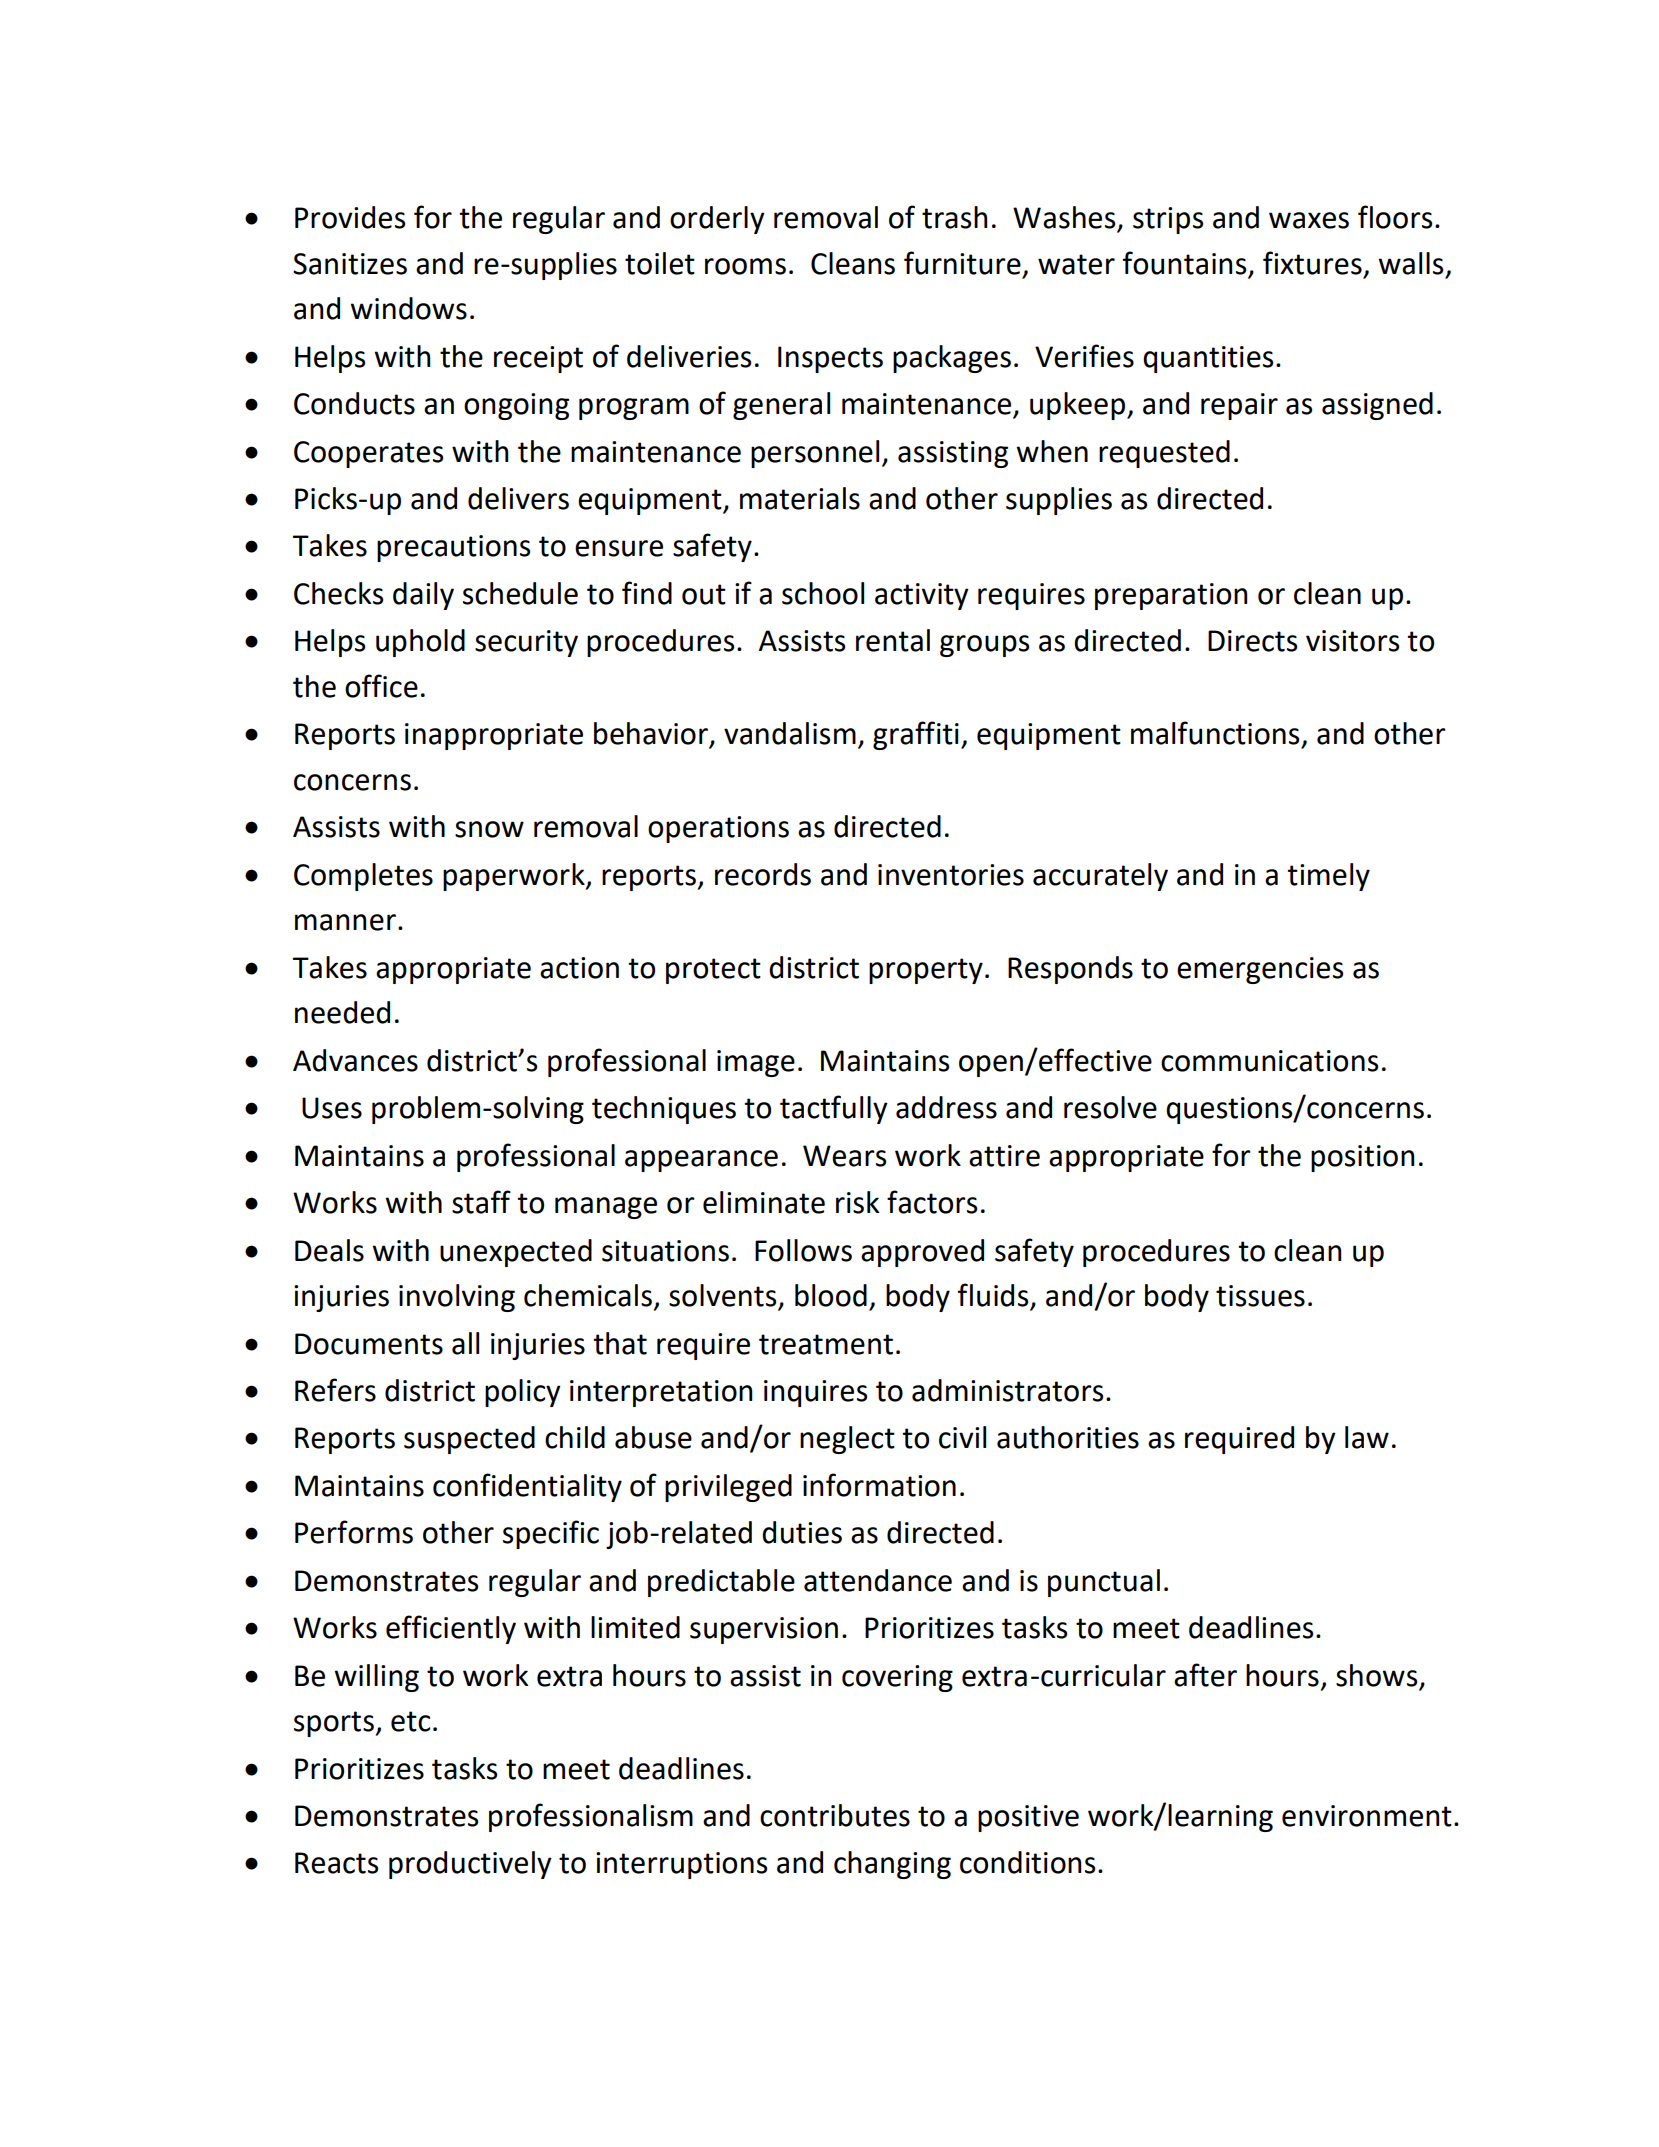 This screenshot has height=2147, width=1659. What do you see at coordinates (489, 829) in the screenshot?
I see `snow` at bounding box center [489, 829].
